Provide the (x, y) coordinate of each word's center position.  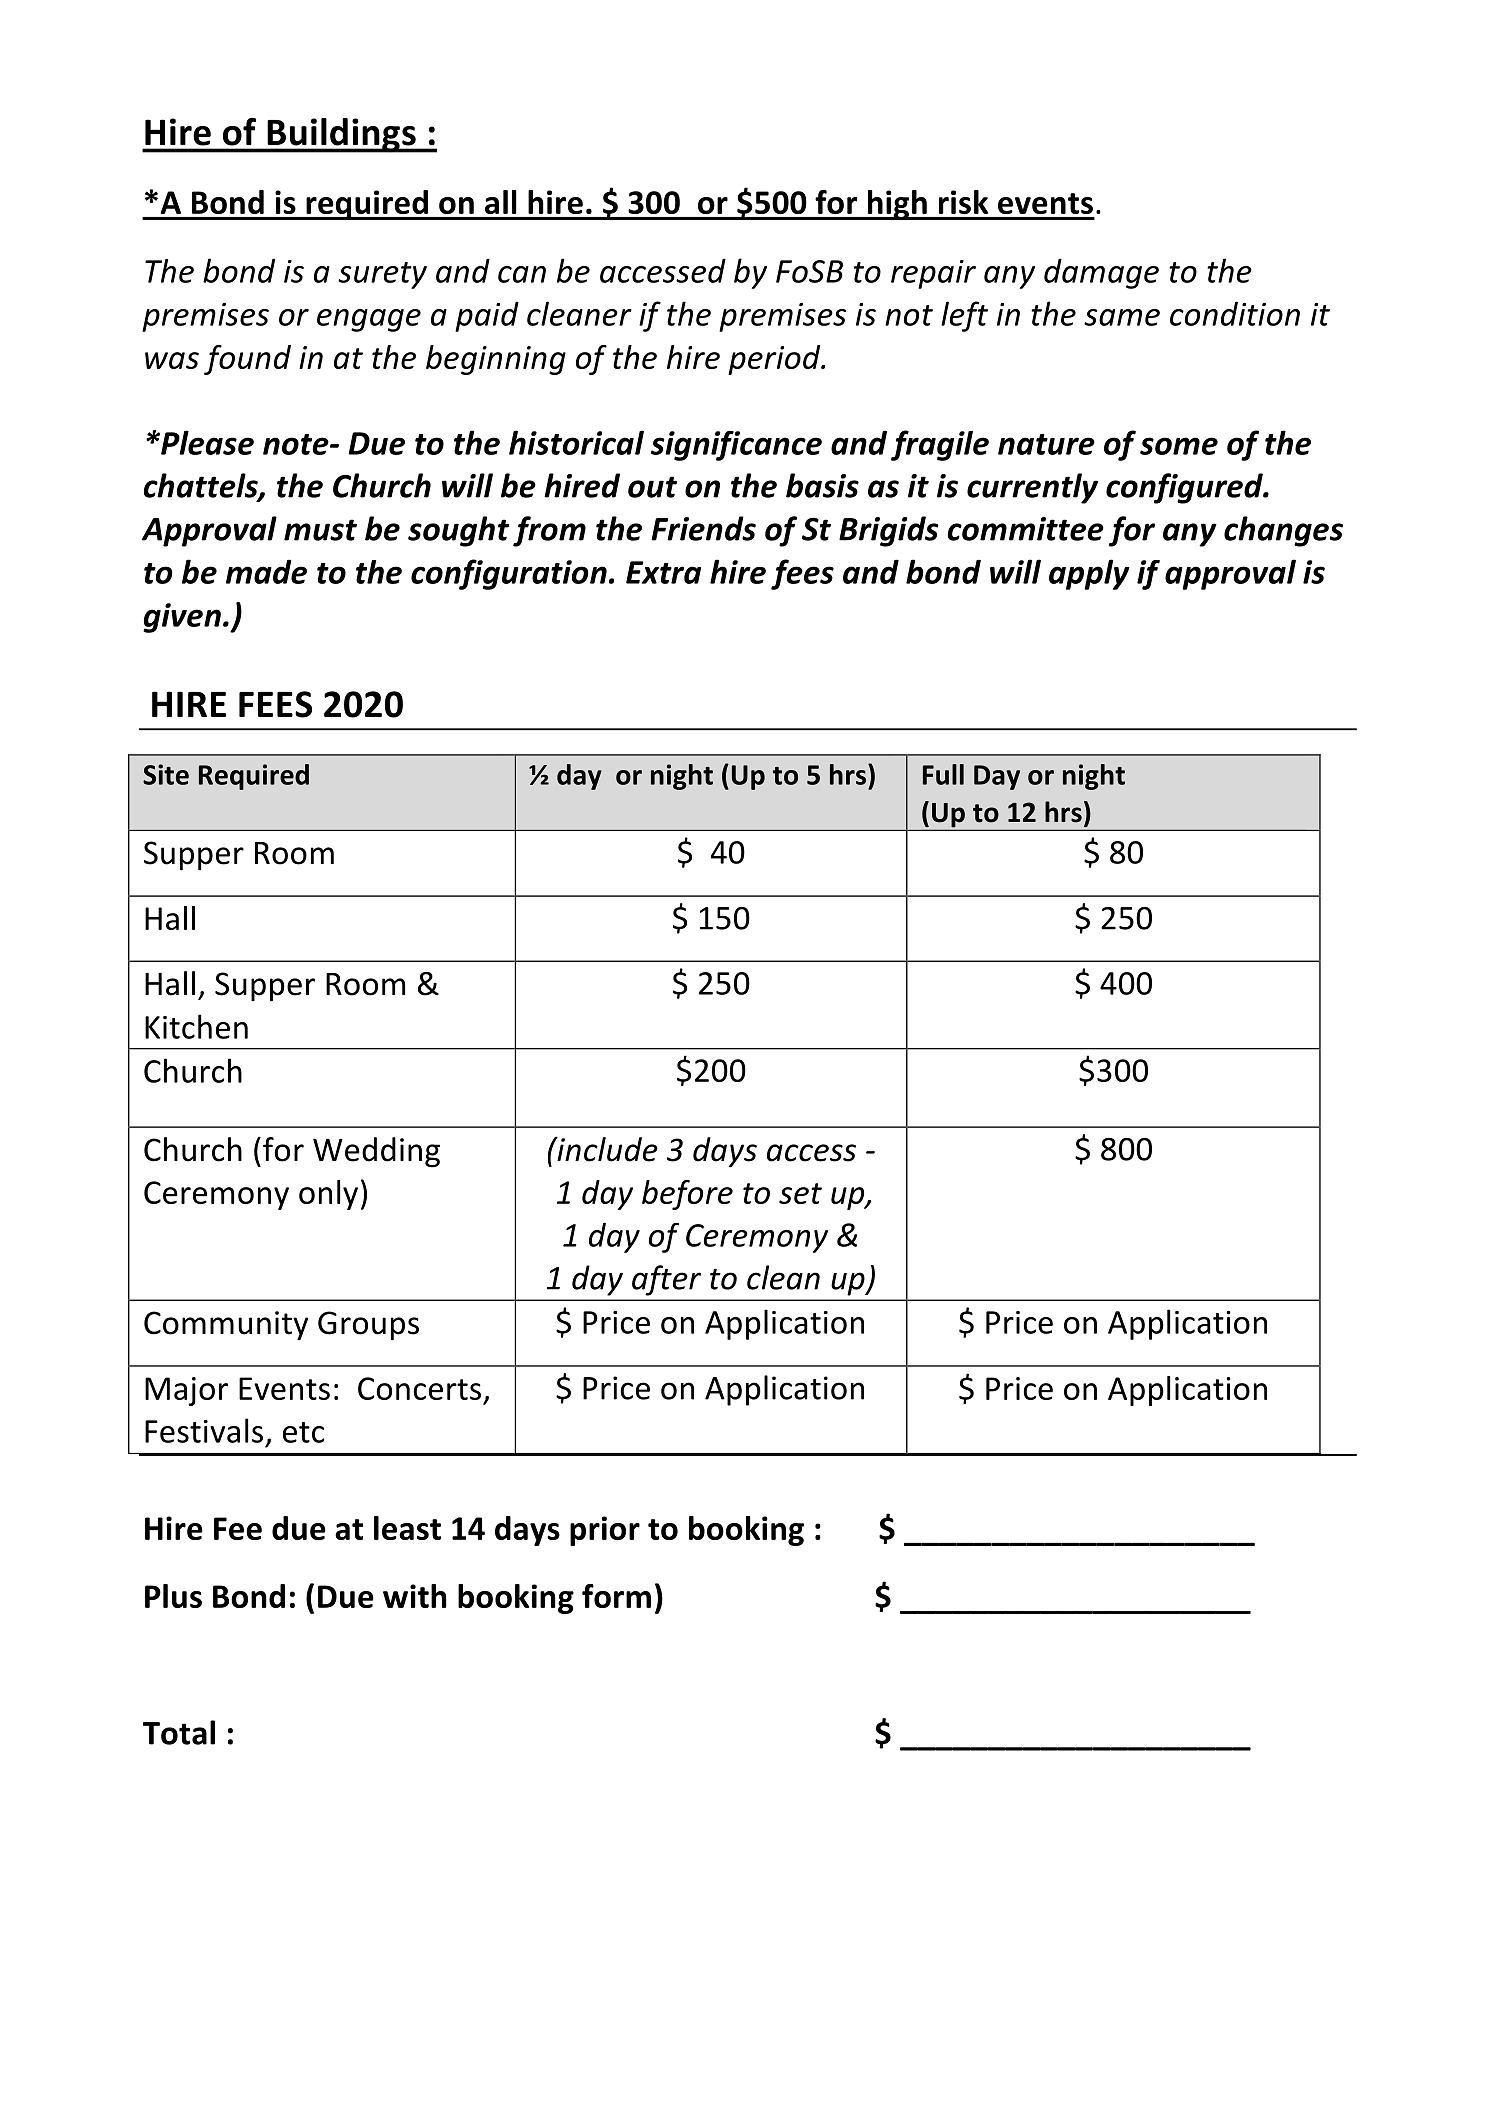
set (800, 1193)
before (687, 1195)
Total (179, 1732)
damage (1101, 273)
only (328, 1195)
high (897, 205)
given (182, 618)
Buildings (341, 135)
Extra (663, 572)
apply (1089, 574)
